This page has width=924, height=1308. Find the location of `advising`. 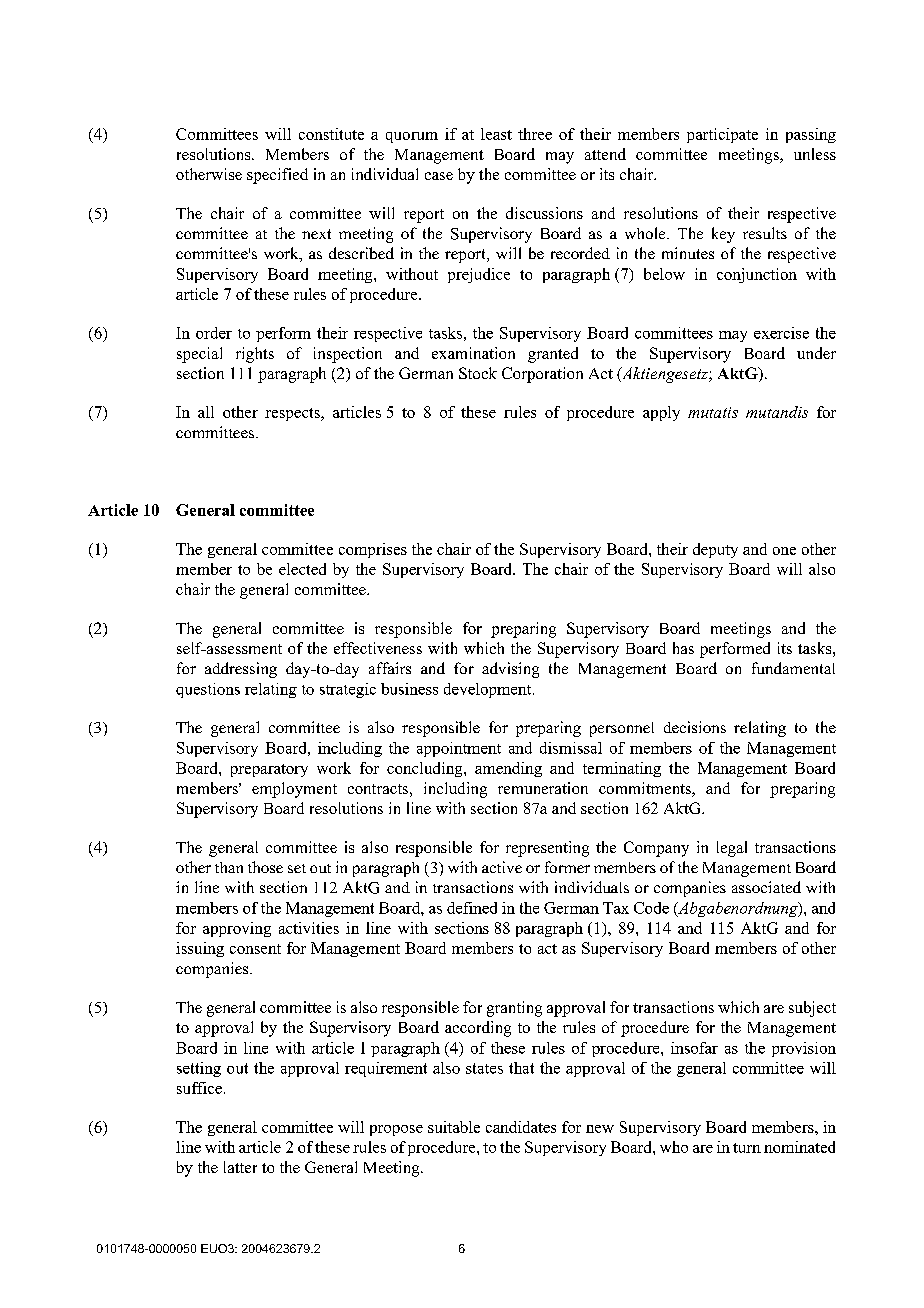

advising is located at coordinates (510, 670).
